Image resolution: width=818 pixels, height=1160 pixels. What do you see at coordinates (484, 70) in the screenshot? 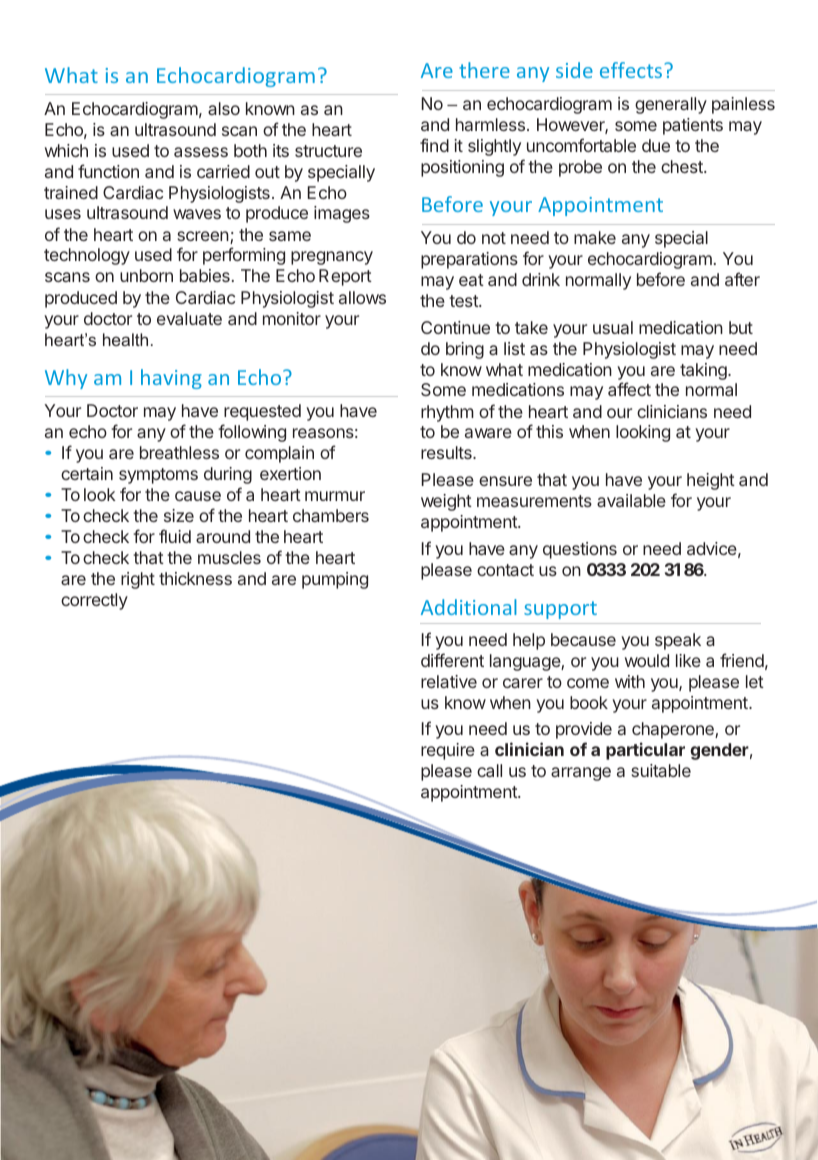
I see `there` at bounding box center [484, 70].
